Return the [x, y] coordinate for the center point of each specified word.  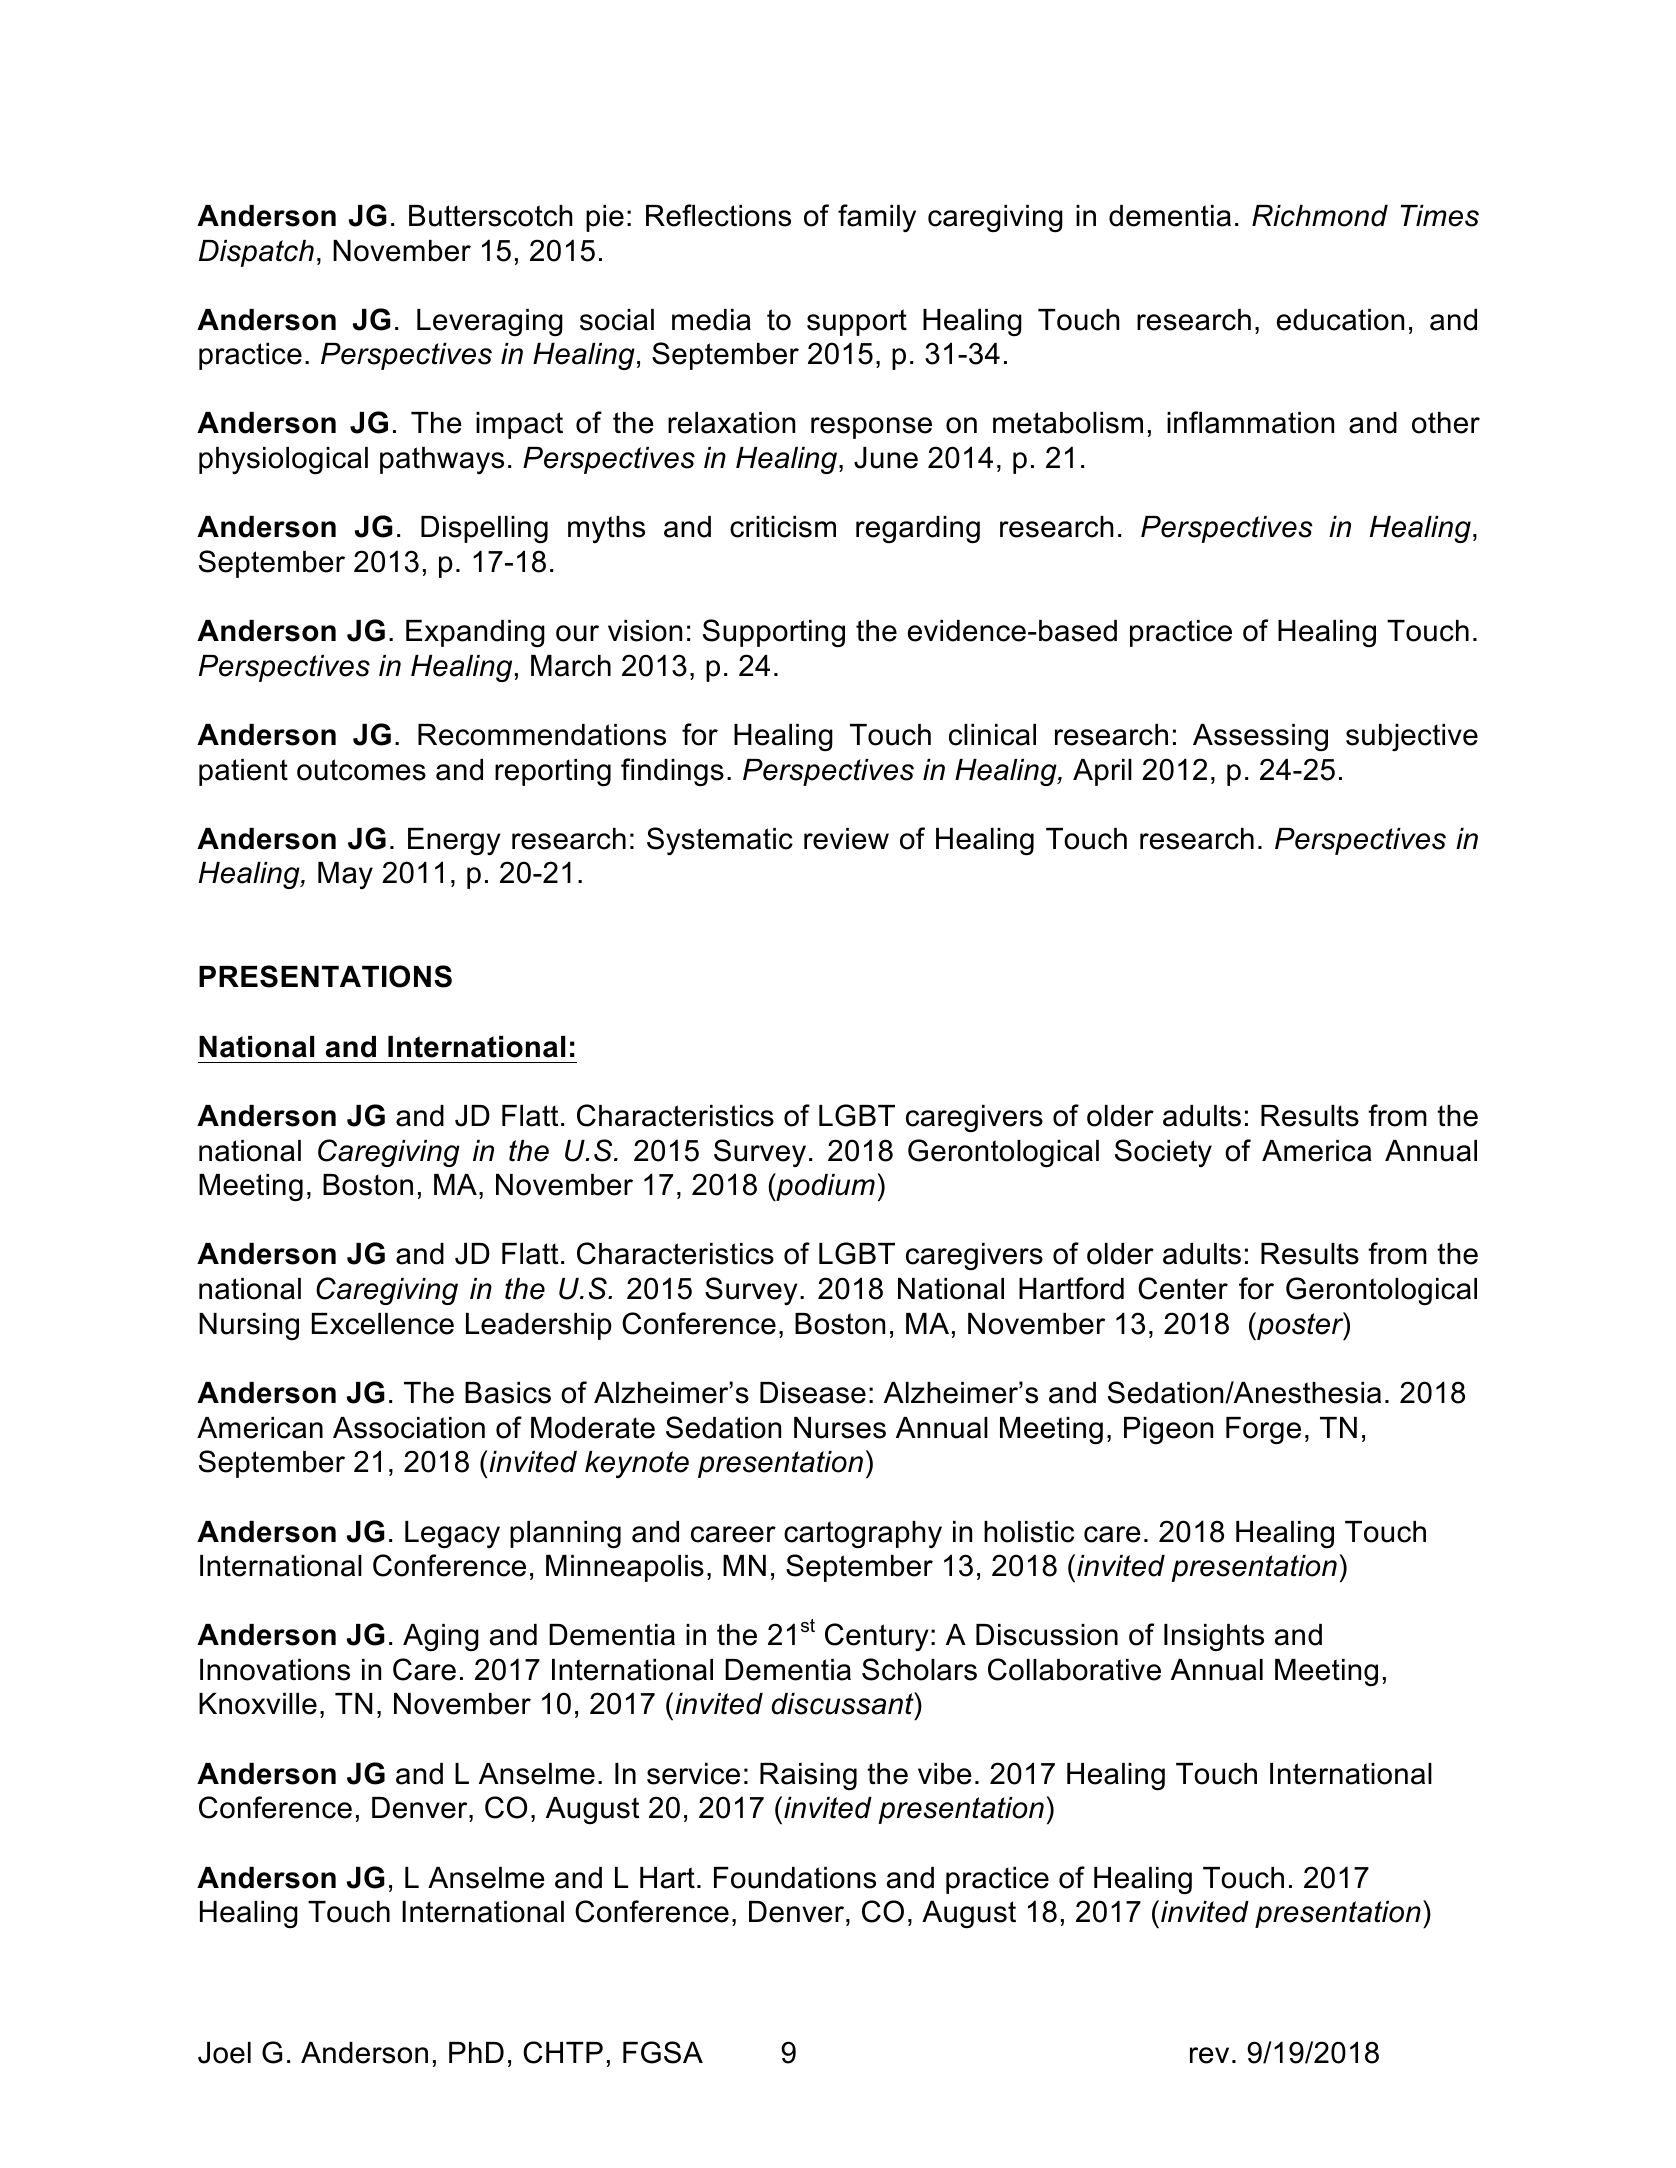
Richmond [1320, 216]
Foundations [795, 1878]
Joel [224, 2053]
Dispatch [256, 253]
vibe [945, 1774]
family [877, 218]
